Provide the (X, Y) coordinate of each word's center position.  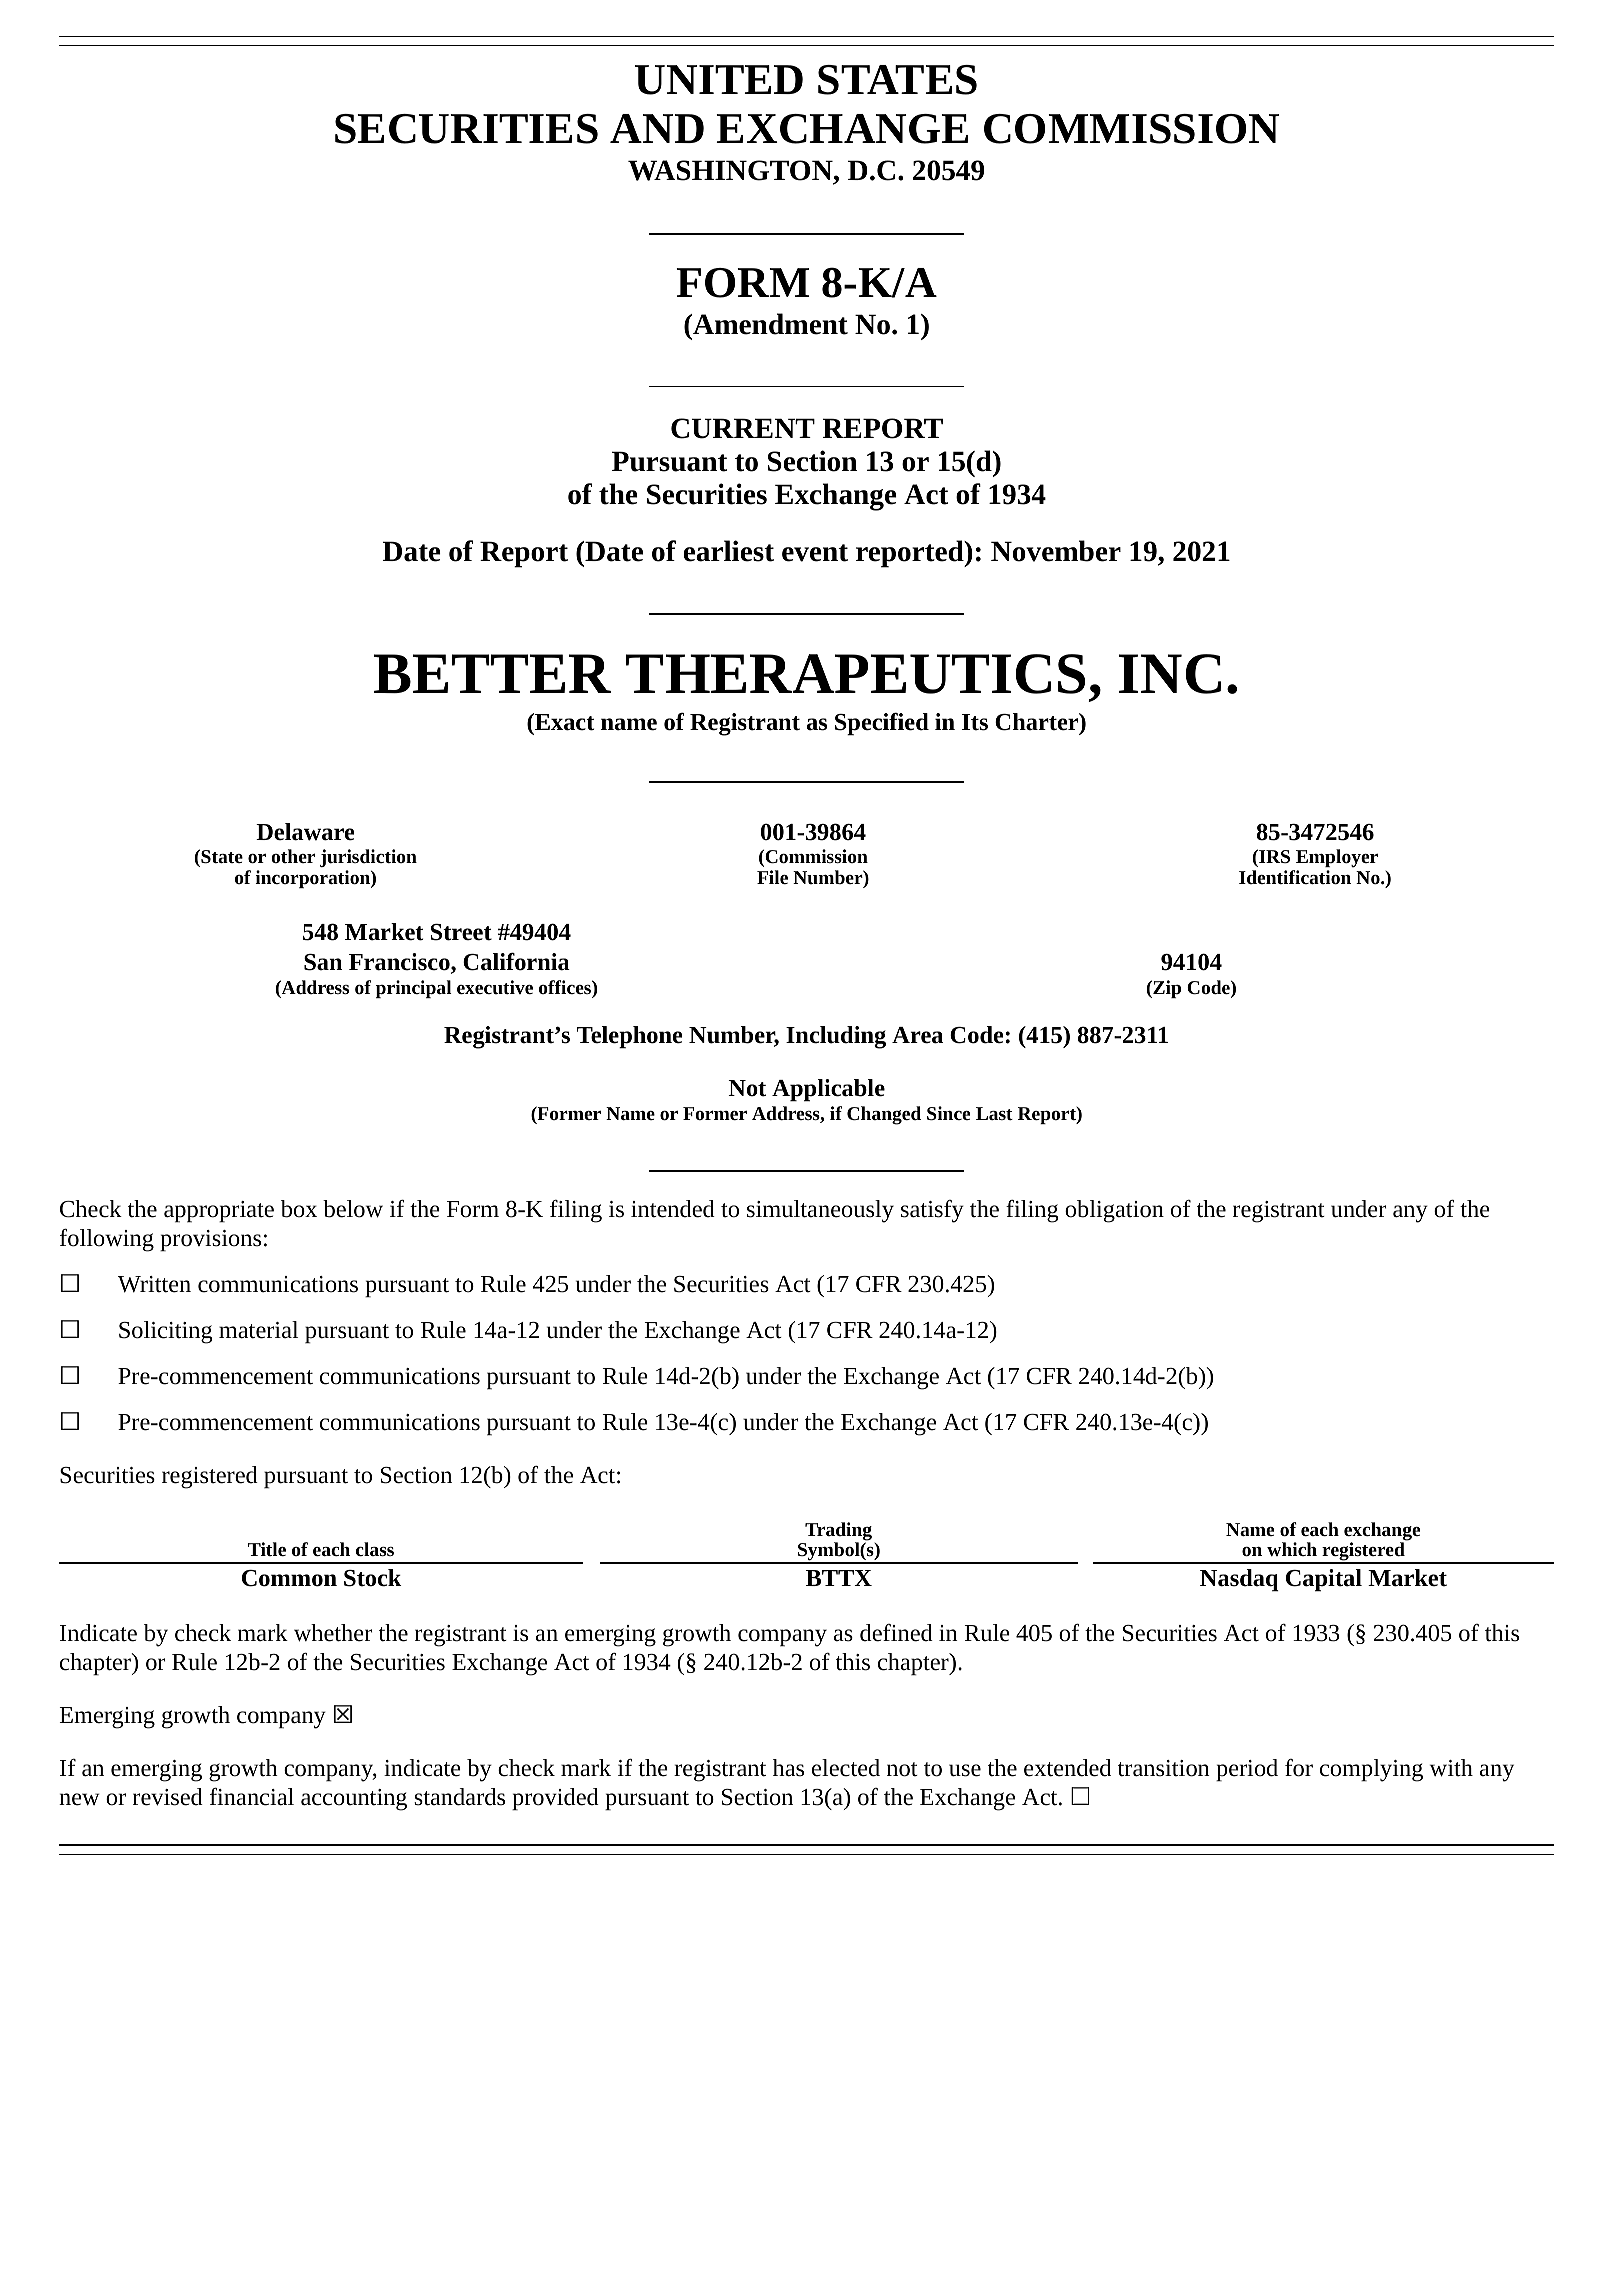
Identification (1295, 877)
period (1247, 1770)
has (788, 1768)
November (1056, 551)
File (772, 877)
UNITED (719, 80)
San (323, 962)
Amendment (769, 324)
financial (252, 1797)
